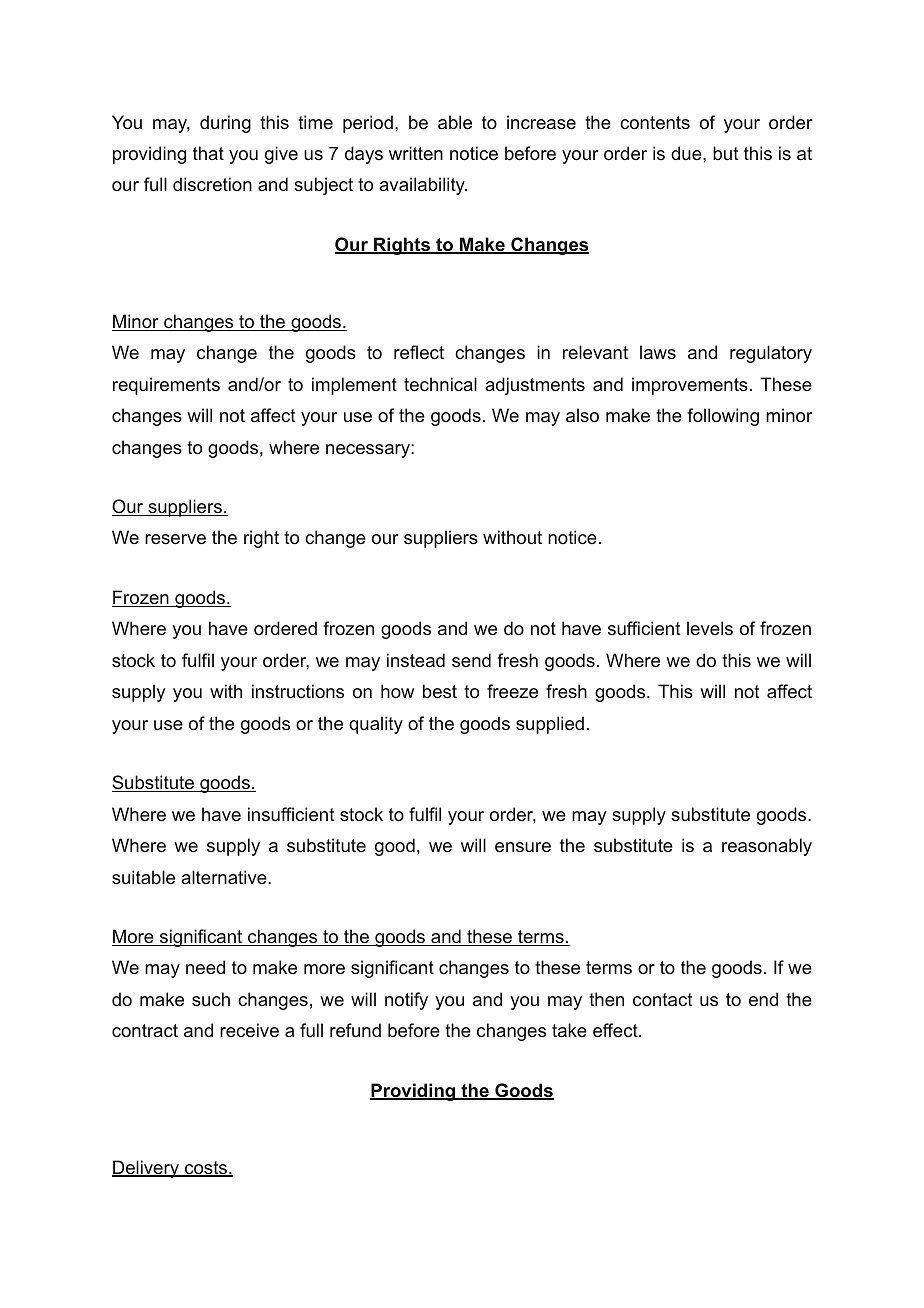 The image size is (924, 1308). Describe the element at coordinates (146, 1169) in the page. I see `Delivery` at that location.
